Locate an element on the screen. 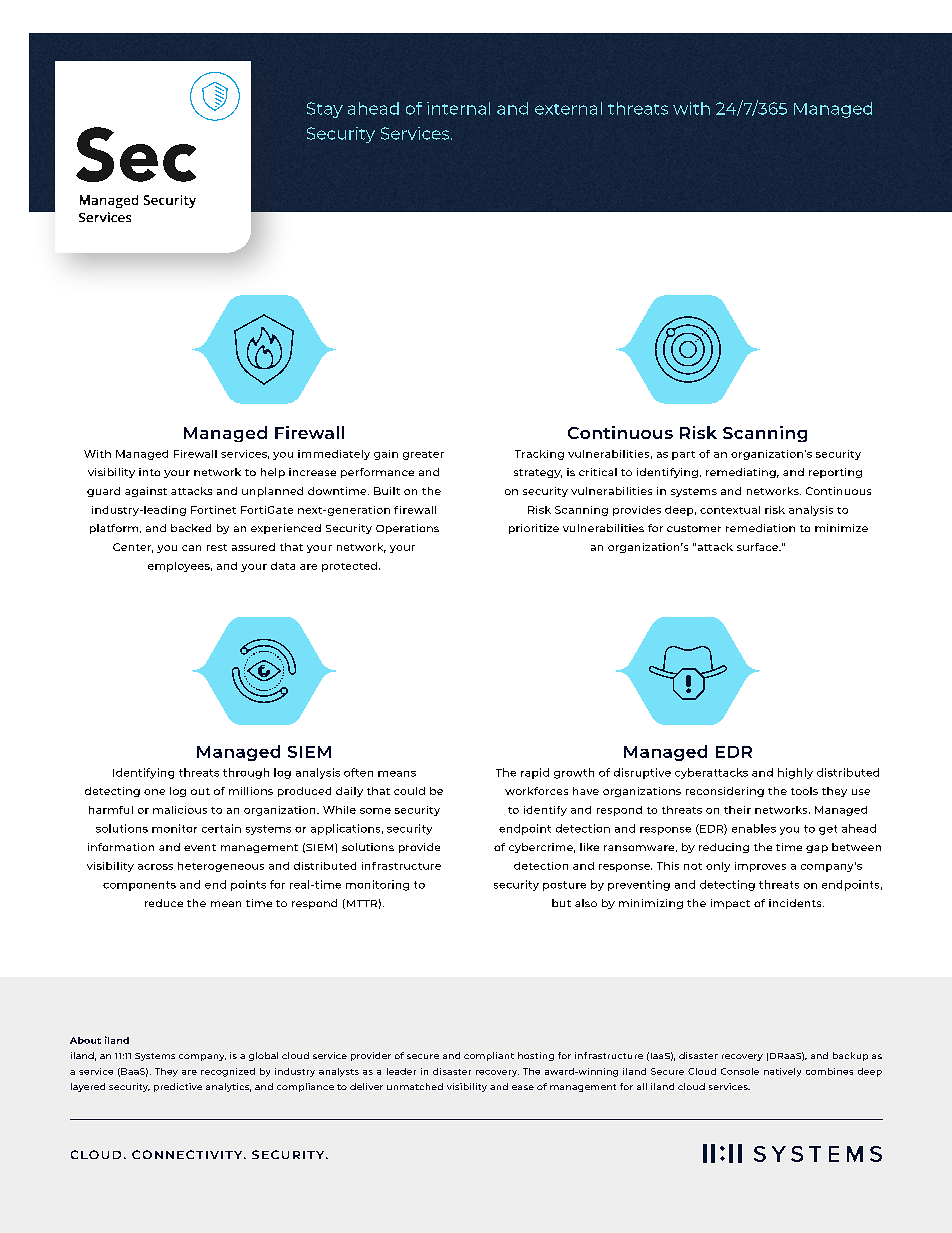  external is located at coordinates (568, 108).
